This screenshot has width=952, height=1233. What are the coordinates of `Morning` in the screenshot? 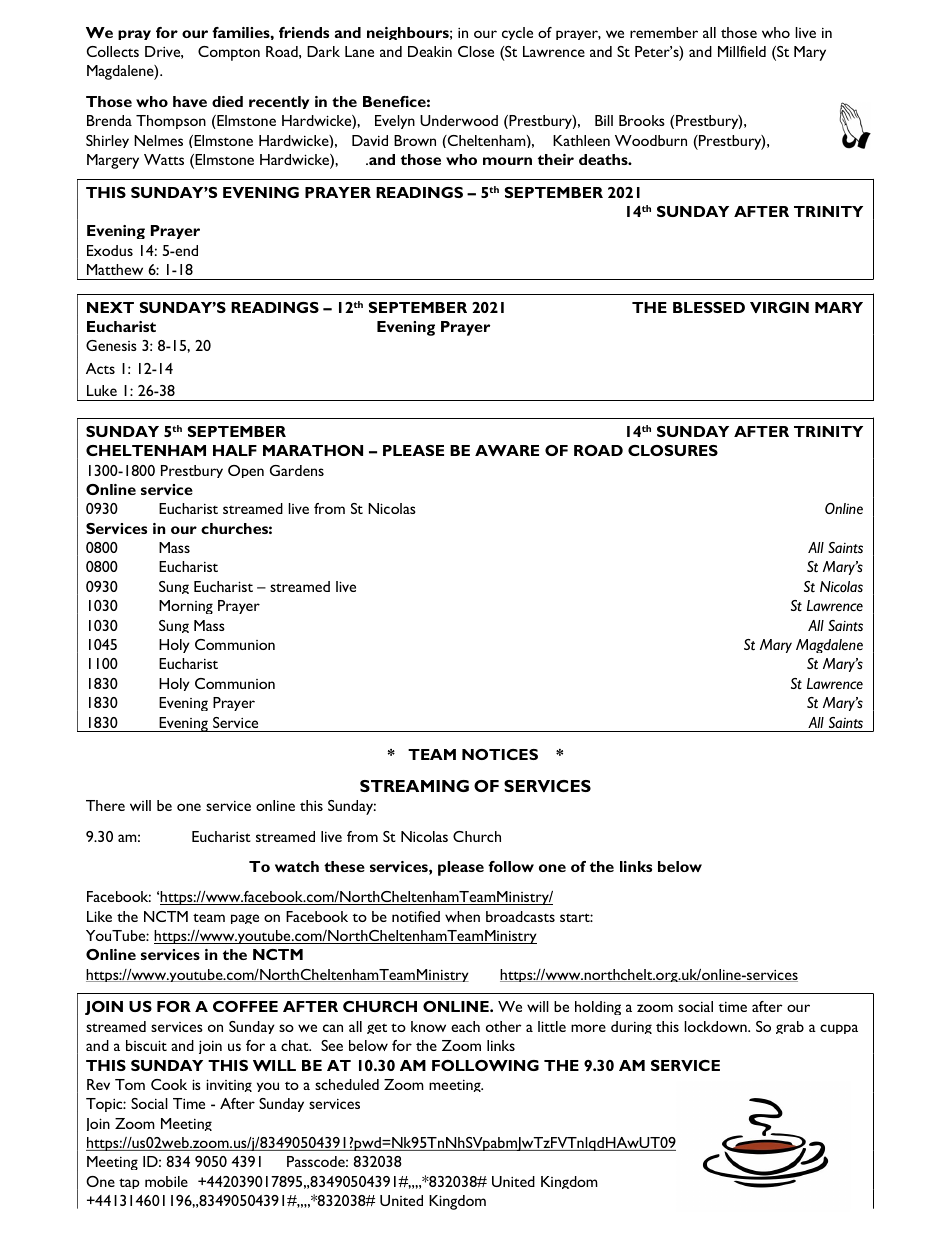 It's located at (186, 607).
